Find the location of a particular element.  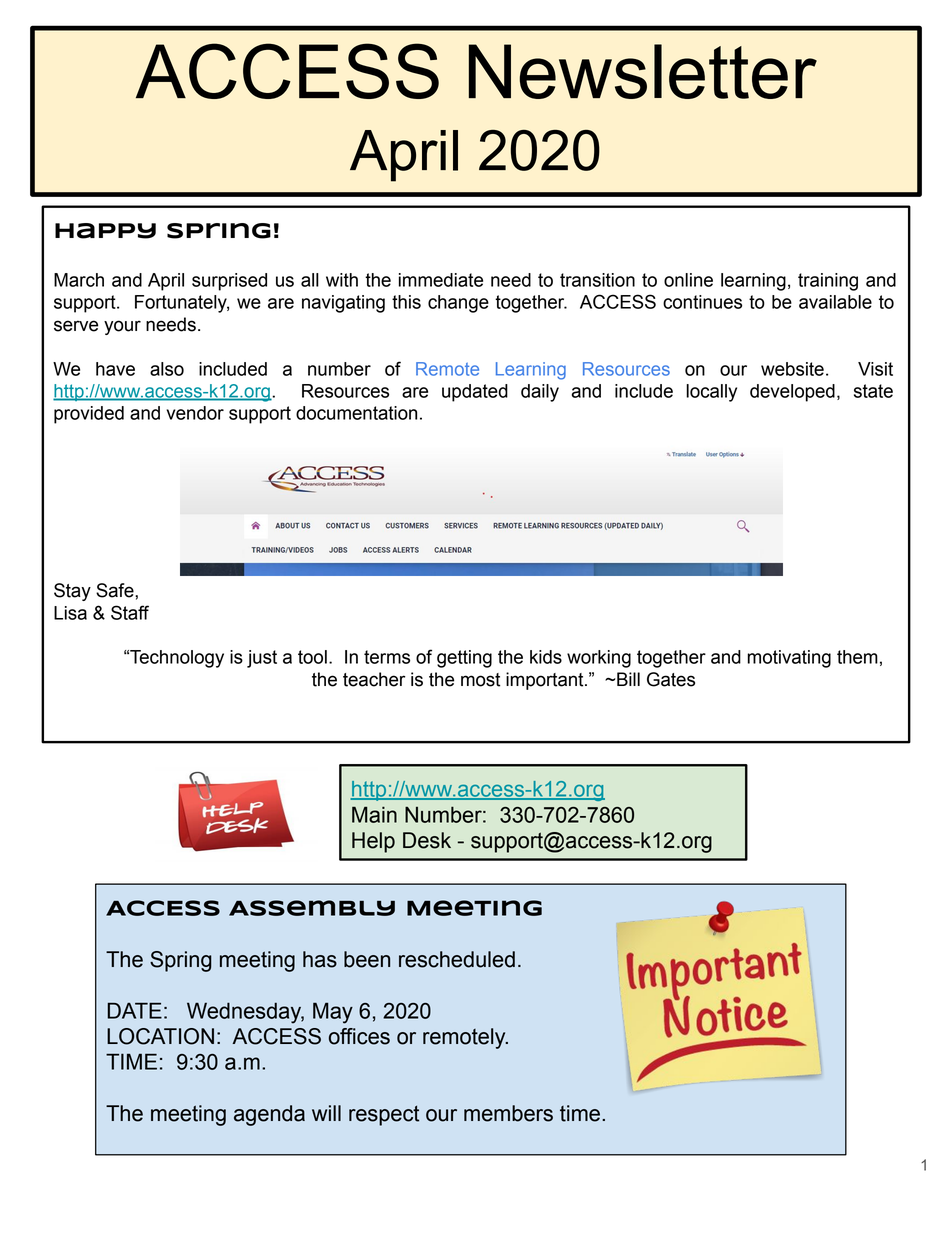

Happy is located at coordinates (105, 231).
